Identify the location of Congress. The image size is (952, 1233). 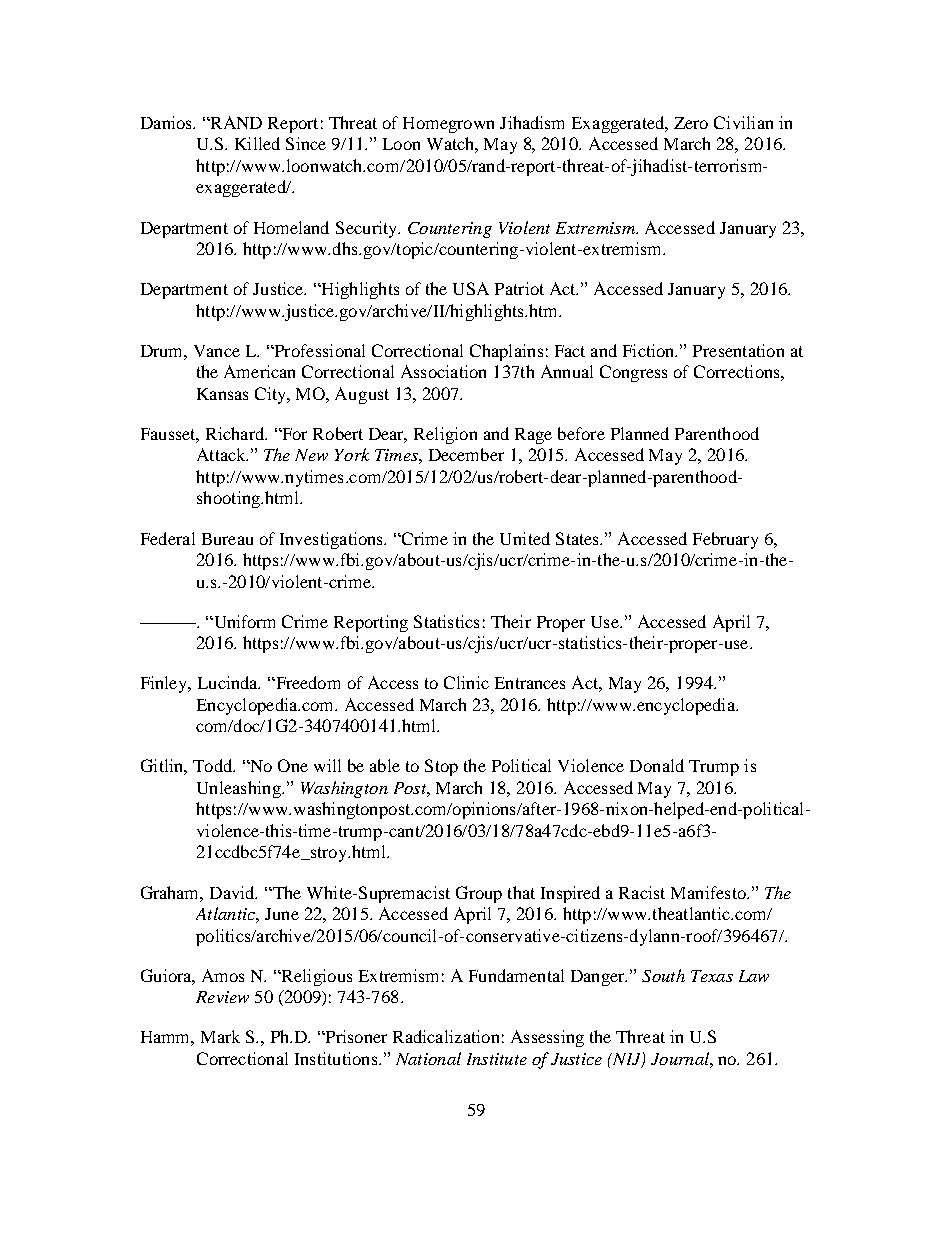
(633, 373).
